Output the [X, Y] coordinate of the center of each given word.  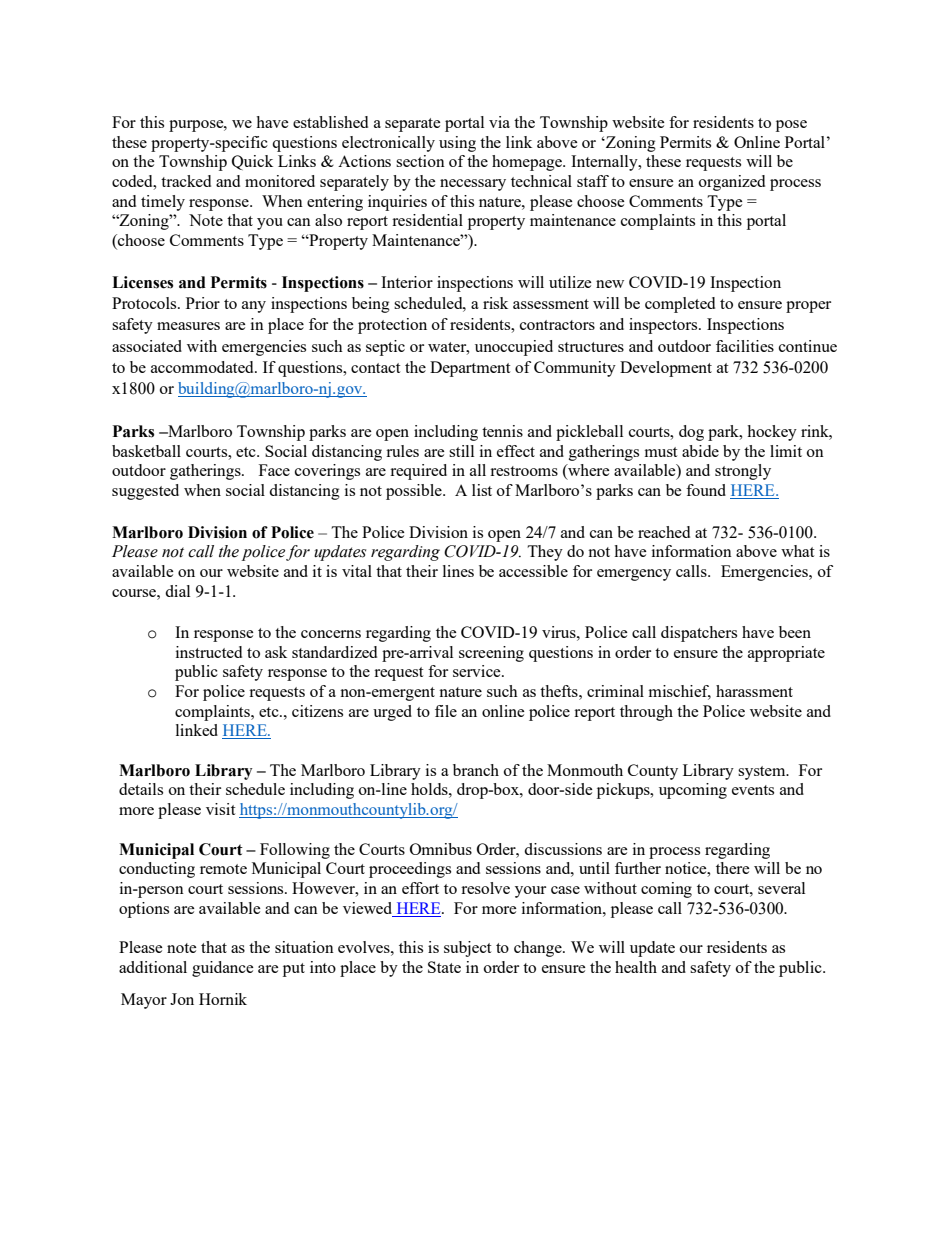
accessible [533, 571]
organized [732, 183]
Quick [252, 162]
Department [470, 369]
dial [177, 591]
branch [476, 770]
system [763, 773]
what [797, 551]
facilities [745, 346]
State [444, 967]
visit [220, 809]
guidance [223, 969]
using [457, 144]
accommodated [203, 367]
